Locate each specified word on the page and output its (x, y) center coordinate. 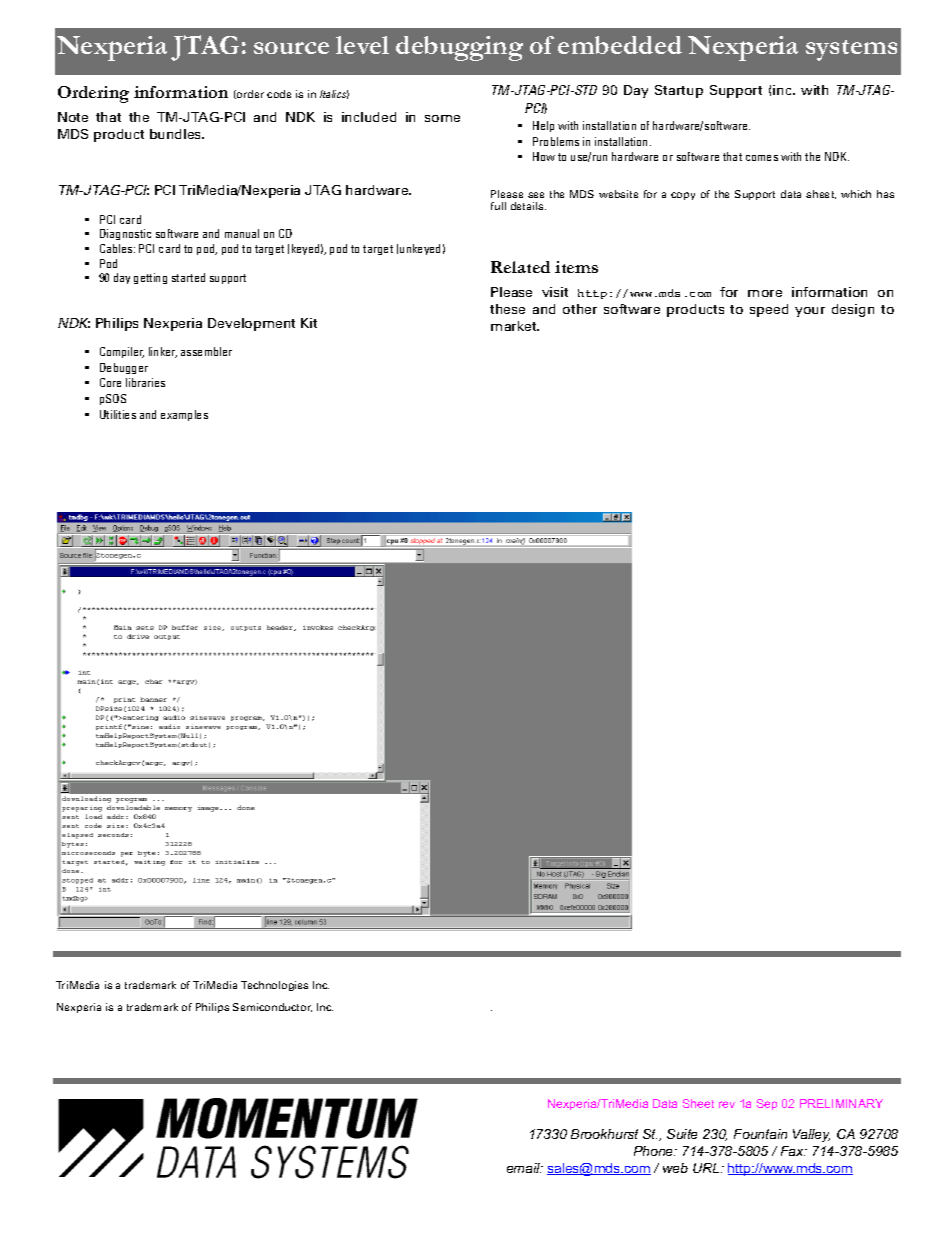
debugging (459, 48)
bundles (177, 134)
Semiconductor (272, 1007)
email (525, 1168)
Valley (811, 1135)
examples (184, 415)
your (810, 312)
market (515, 326)
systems (851, 50)
